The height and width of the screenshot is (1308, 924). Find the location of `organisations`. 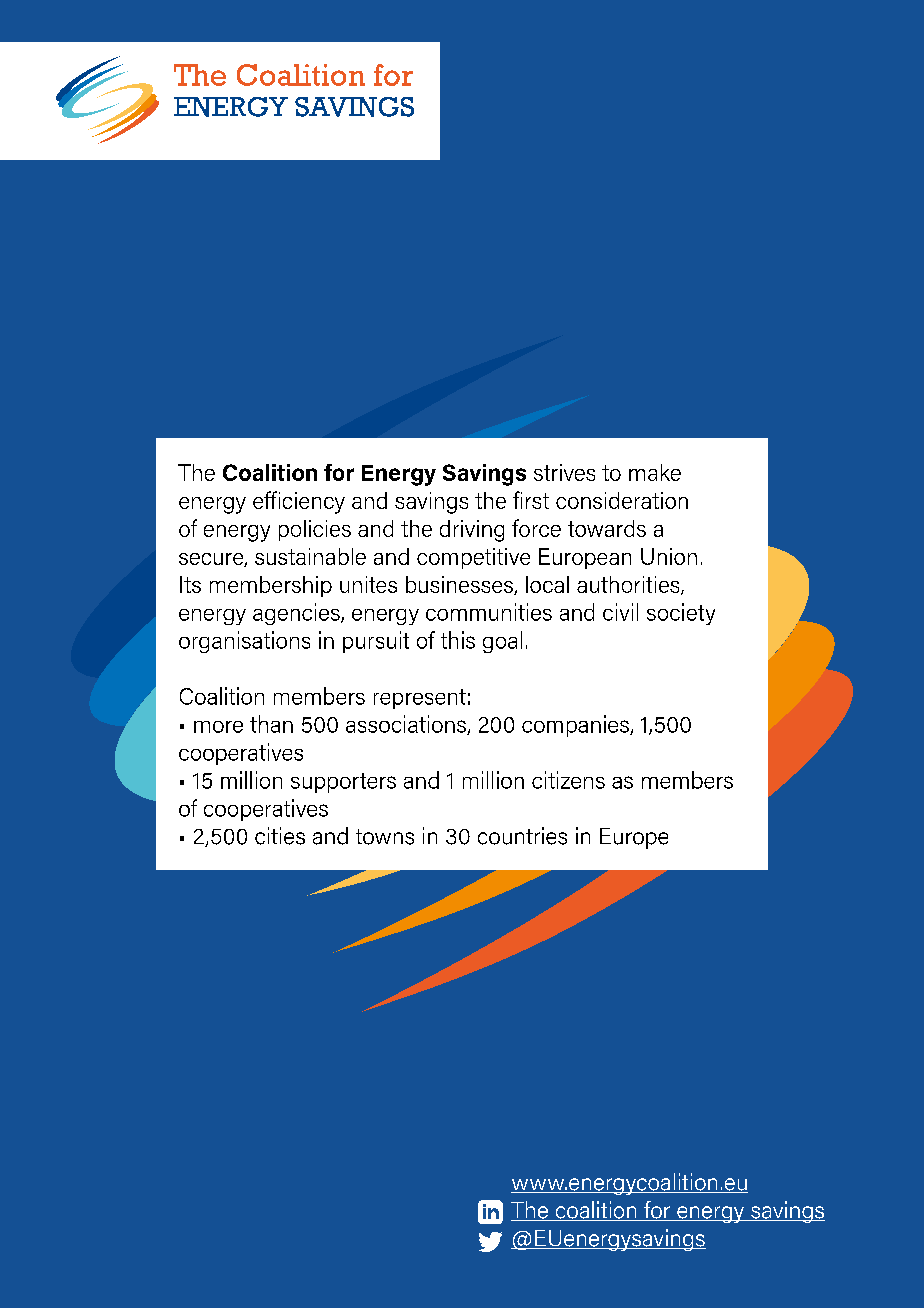

organisations is located at coordinates (244, 642).
